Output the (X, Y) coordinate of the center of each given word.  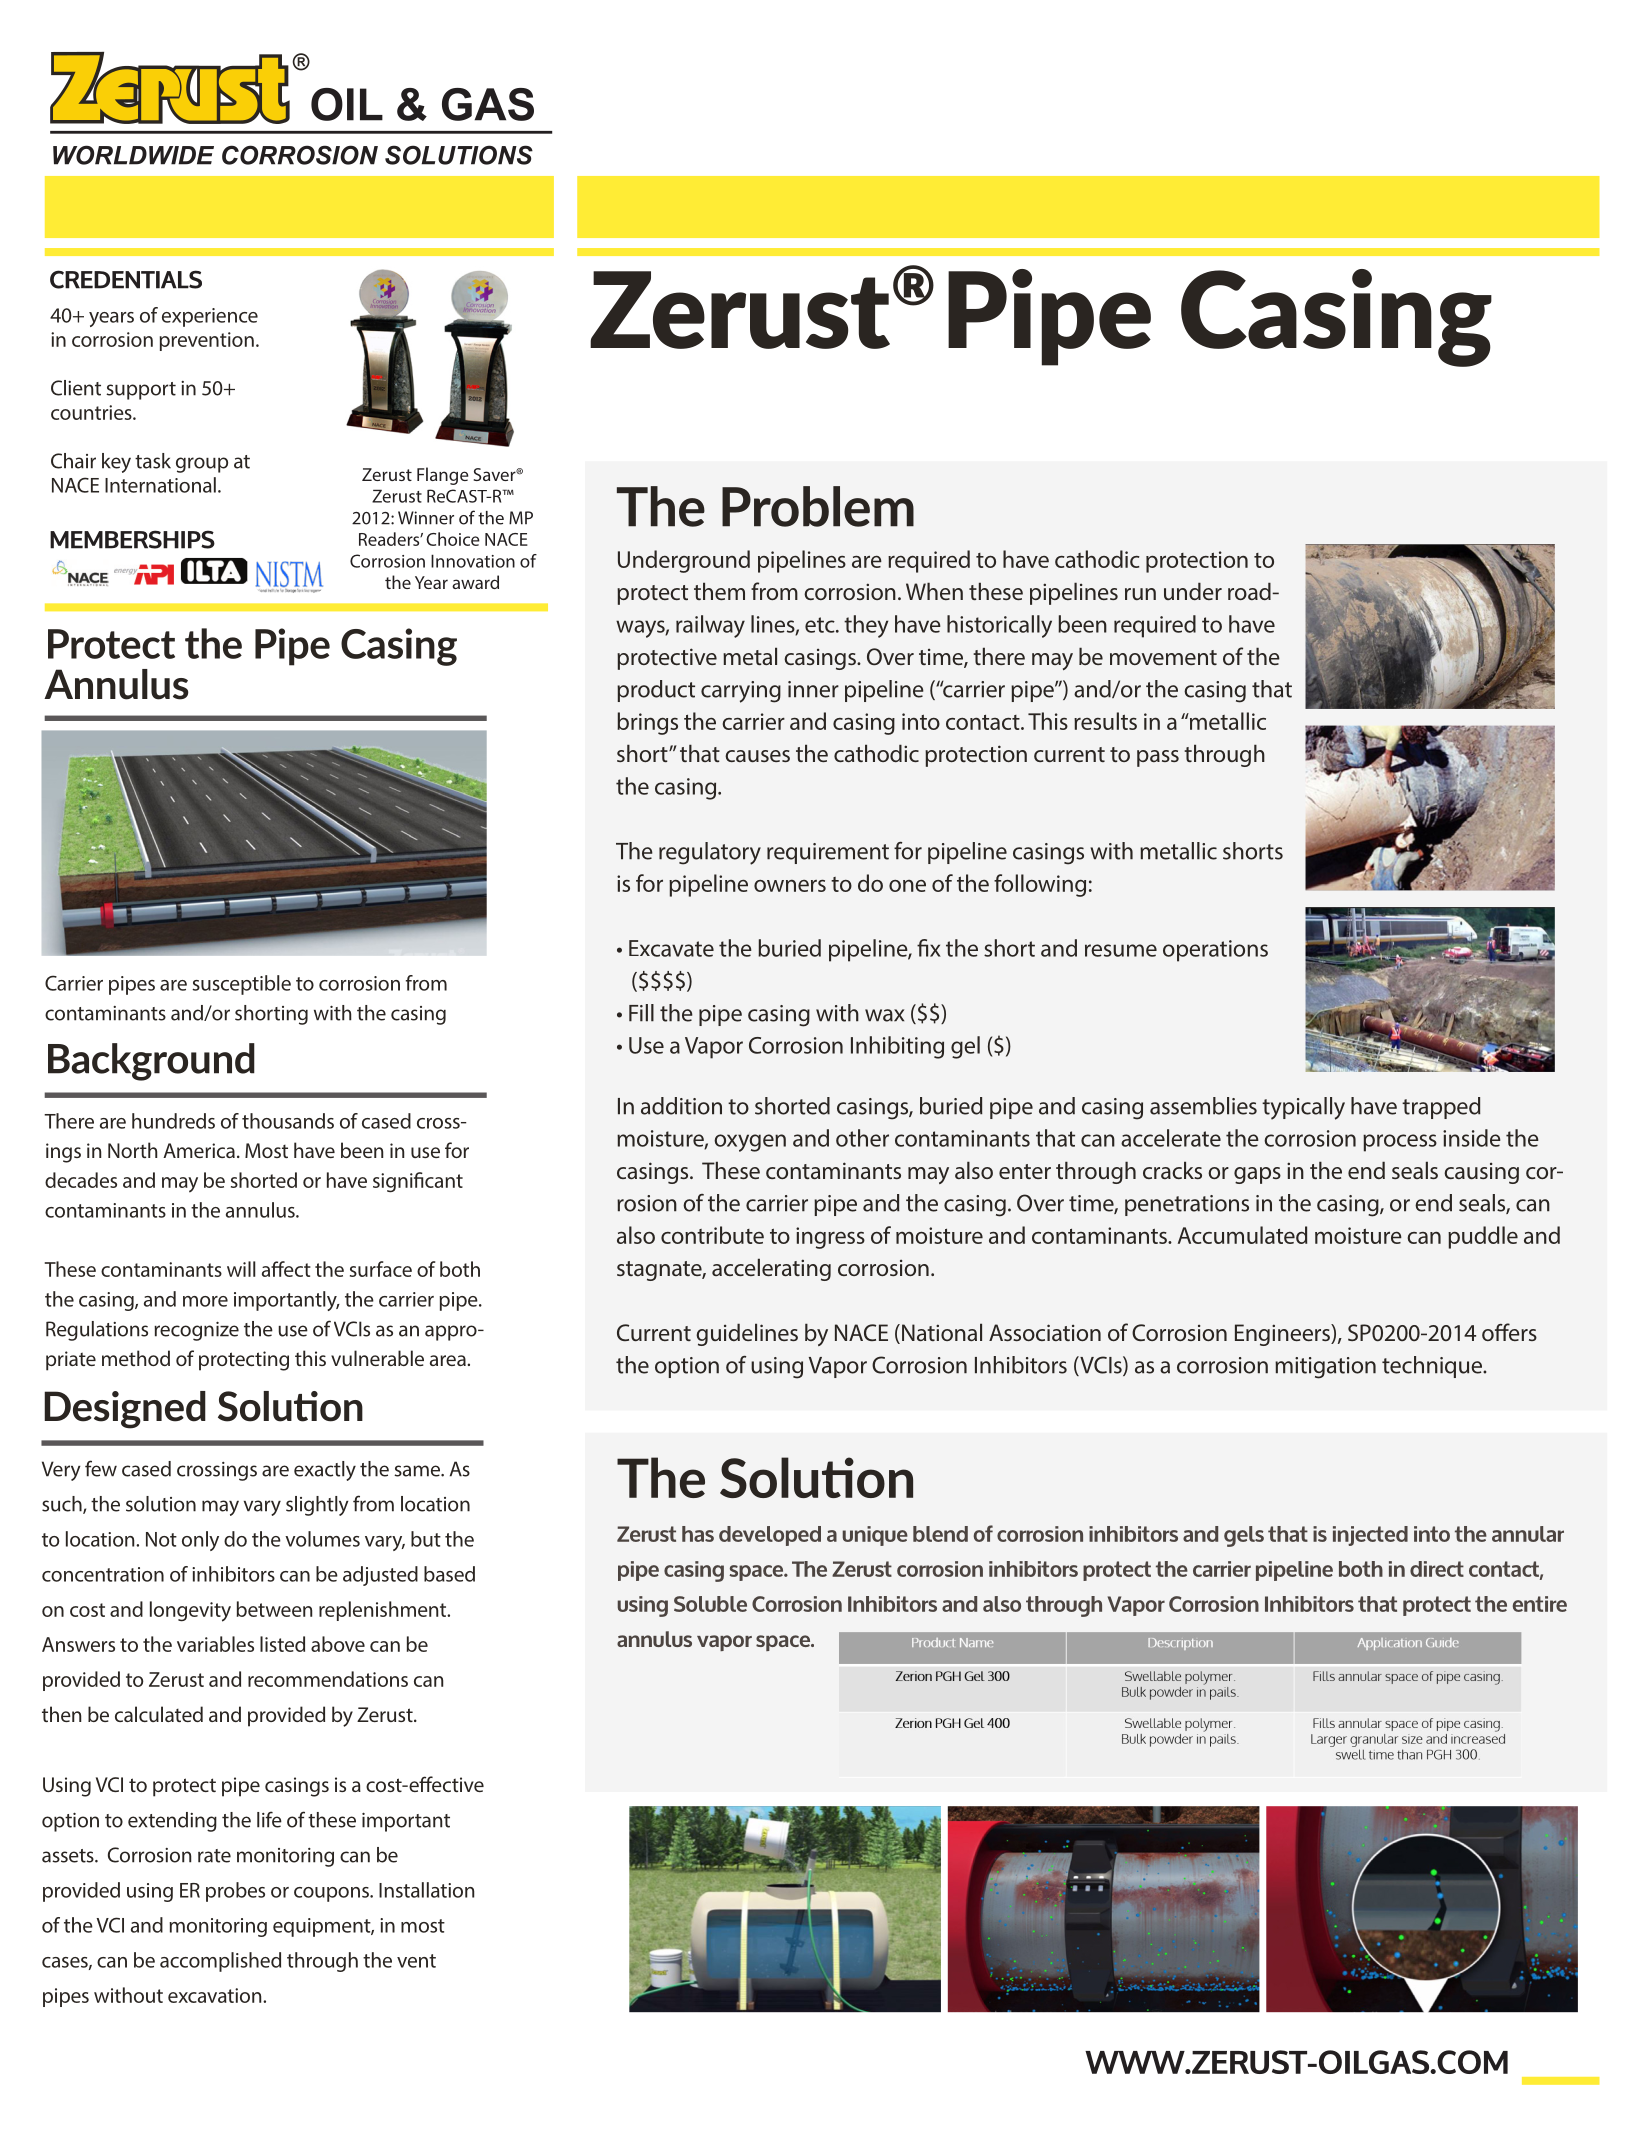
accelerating (771, 1269)
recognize (196, 1331)
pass (1158, 758)
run (1140, 594)
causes (757, 756)
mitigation (1325, 1368)
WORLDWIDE (133, 155)
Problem (818, 506)
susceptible (241, 985)
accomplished (220, 1962)
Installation (426, 1890)
